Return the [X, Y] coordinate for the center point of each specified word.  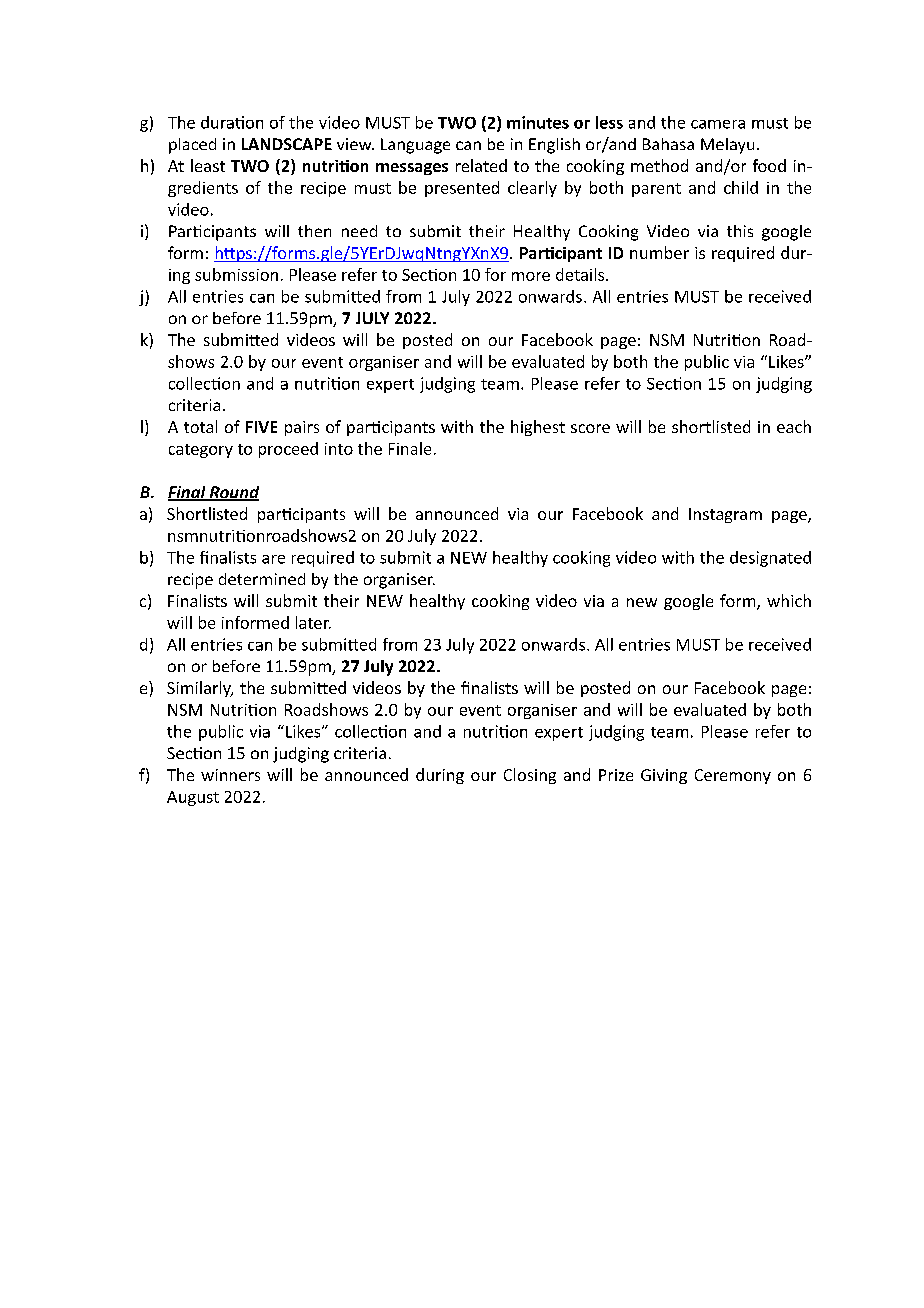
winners [230, 775]
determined [262, 579]
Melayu [727, 146]
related [481, 165]
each [794, 426]
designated [770, 559]
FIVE [261, 427]
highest [538, 428]
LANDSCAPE [287, 144]
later [313, 622]
